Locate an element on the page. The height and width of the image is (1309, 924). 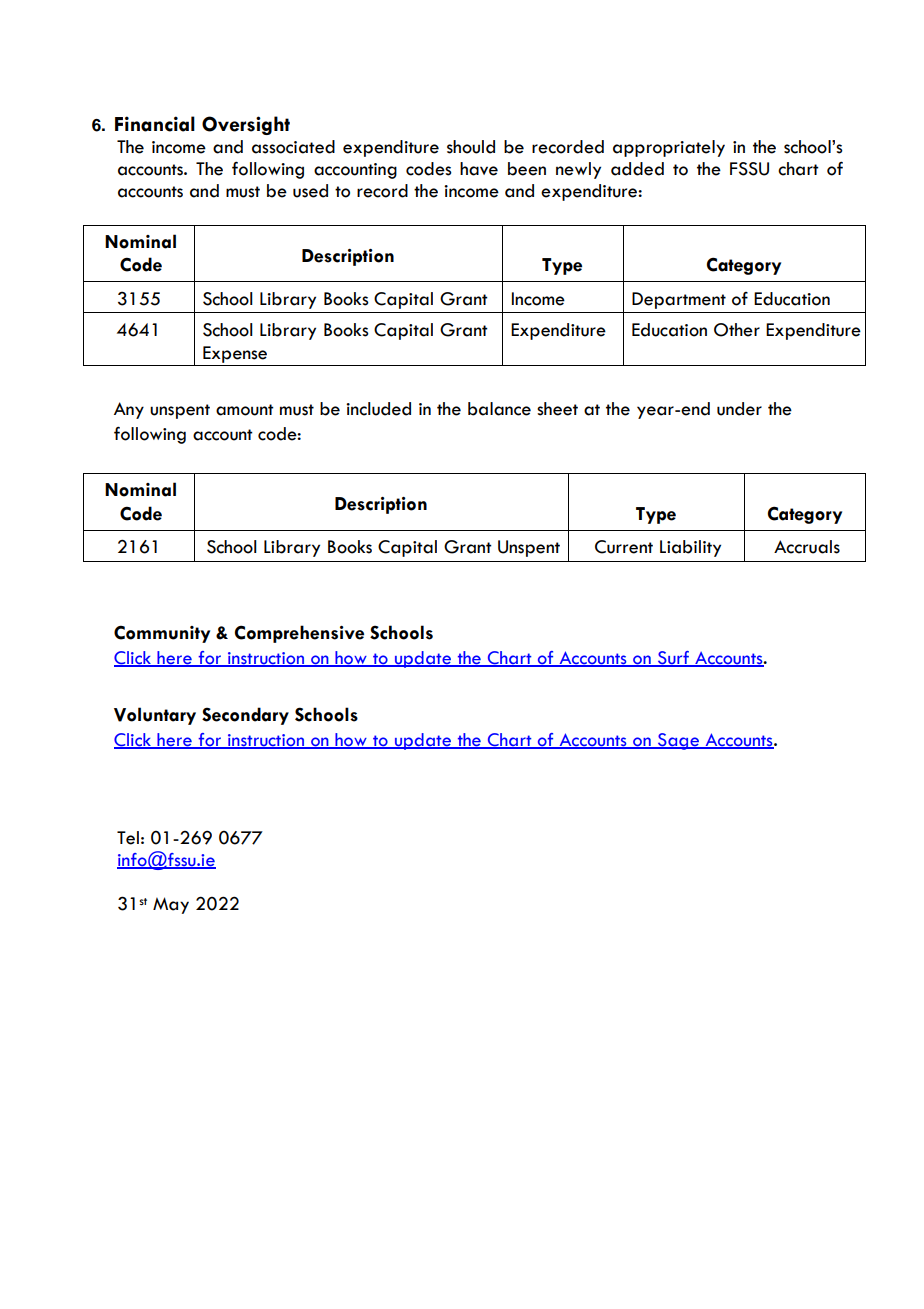
May is located at coordinates (171, 905).
